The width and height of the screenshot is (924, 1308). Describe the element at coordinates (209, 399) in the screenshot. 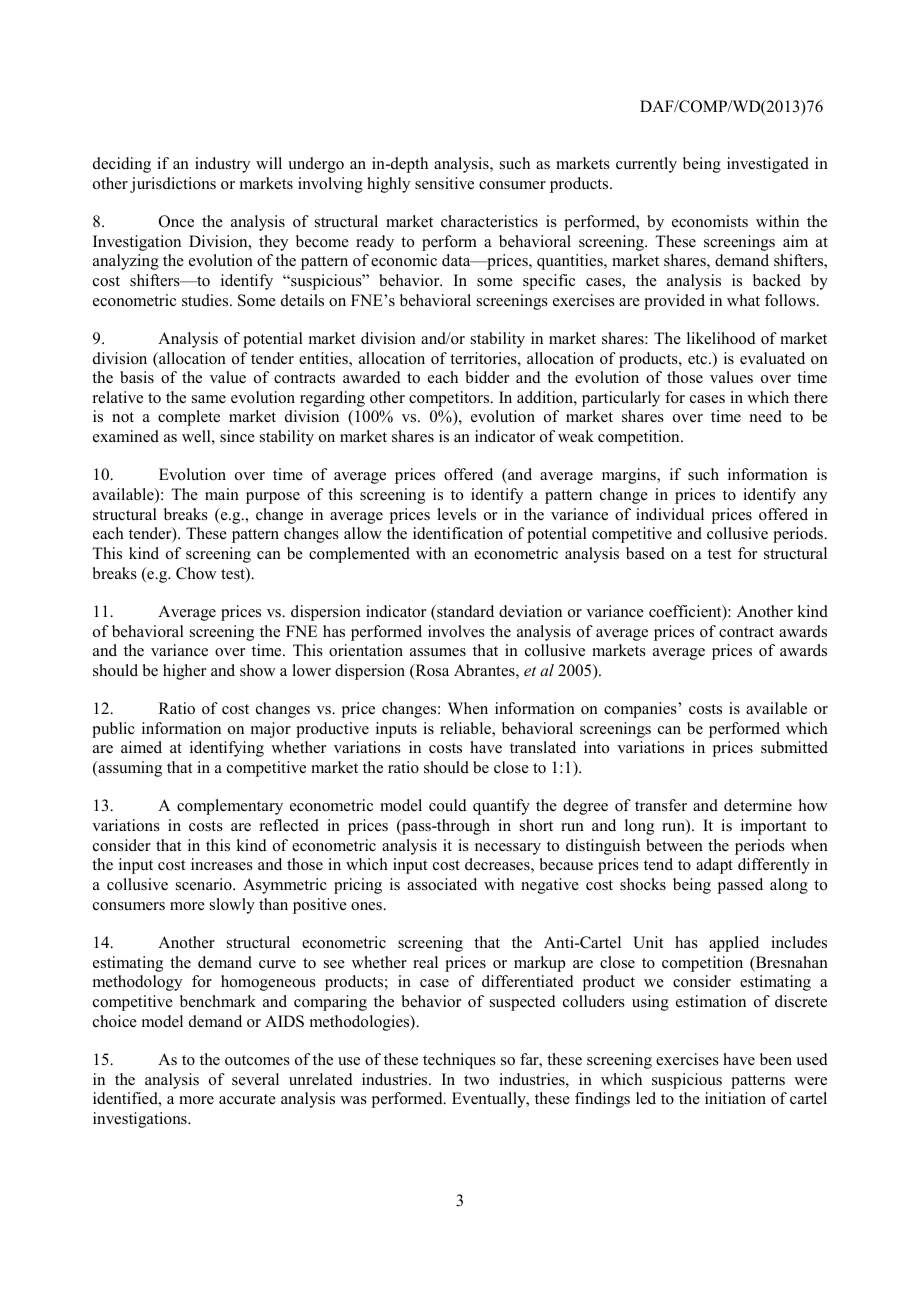

I see `same` at that location.
